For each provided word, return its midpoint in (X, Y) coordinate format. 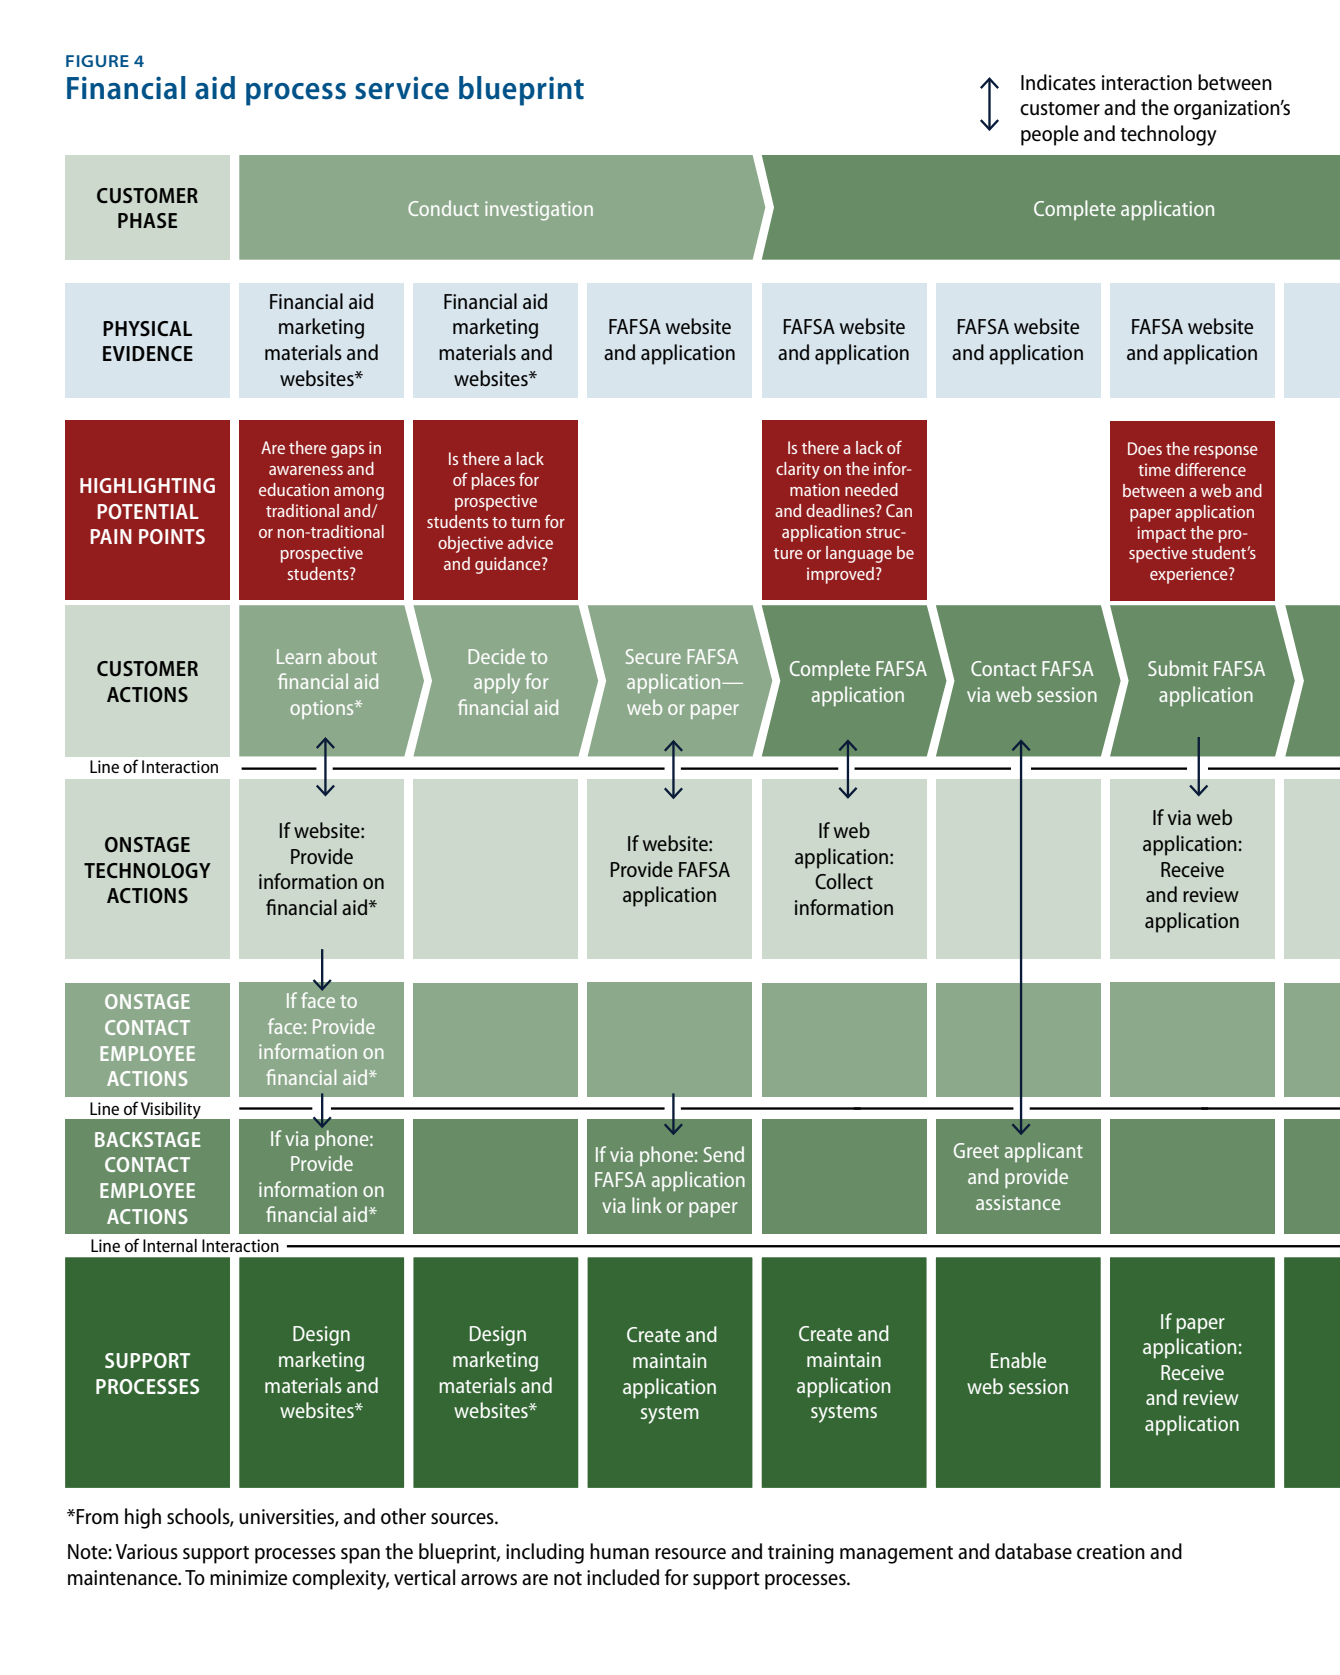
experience (1190, 575)
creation (1111, 1552)
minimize (248, 1578)
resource (690, 1554)
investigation (539, 211)
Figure (97, 61)
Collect (844, 881)
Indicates (1058, 82)
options (323, 709)
